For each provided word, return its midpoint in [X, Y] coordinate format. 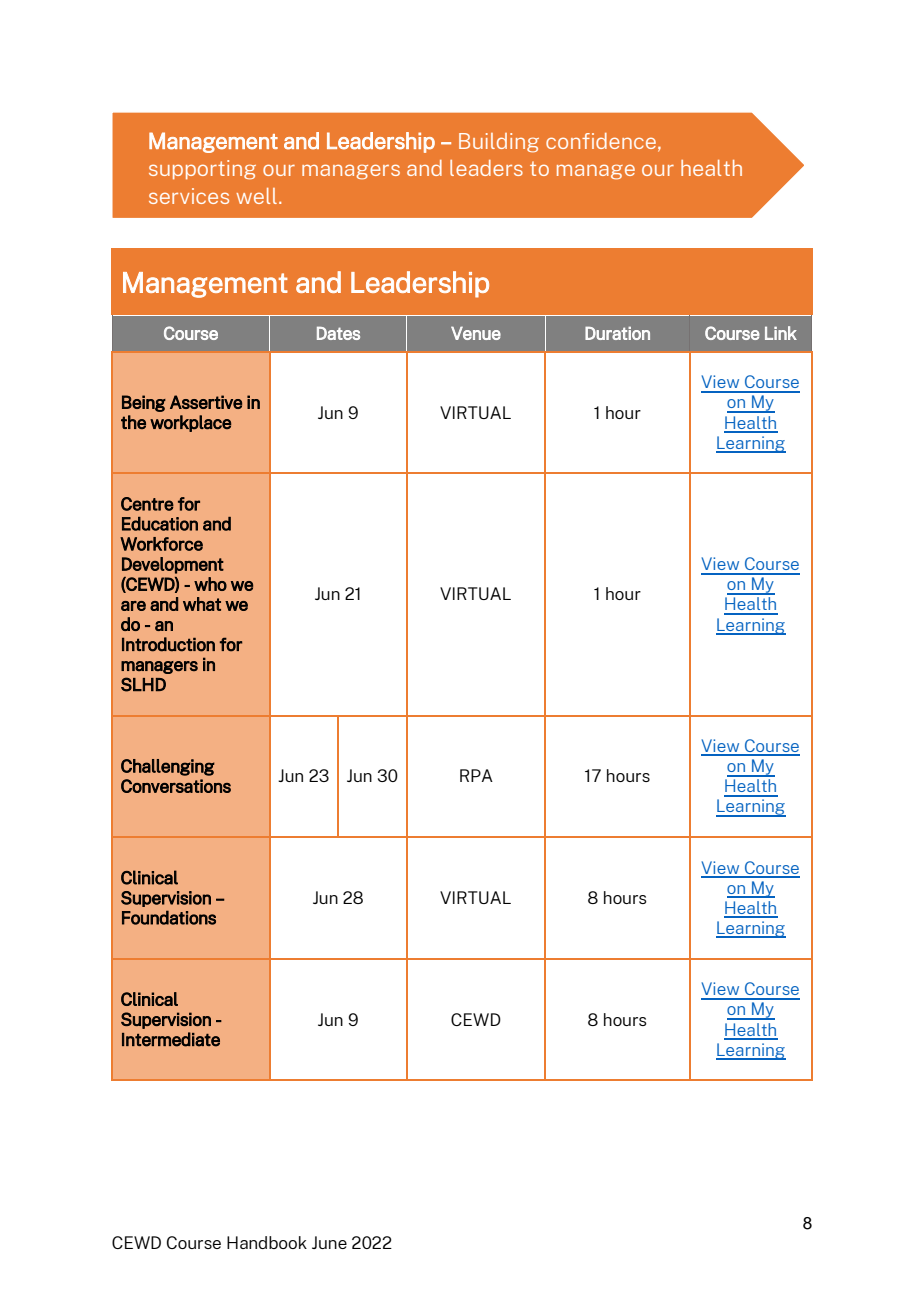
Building [499, 143]
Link [781, 333]
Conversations [176, 786]
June [329, 1242]
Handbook [267, 1242]
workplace [190, 423]
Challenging [168, 767]
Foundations [169, 917]
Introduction [168, 644]
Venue [476, 333]
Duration [617, 333]
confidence [602, 142]
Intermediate [171, 1039]
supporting [202, 170]
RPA [476, 775]
